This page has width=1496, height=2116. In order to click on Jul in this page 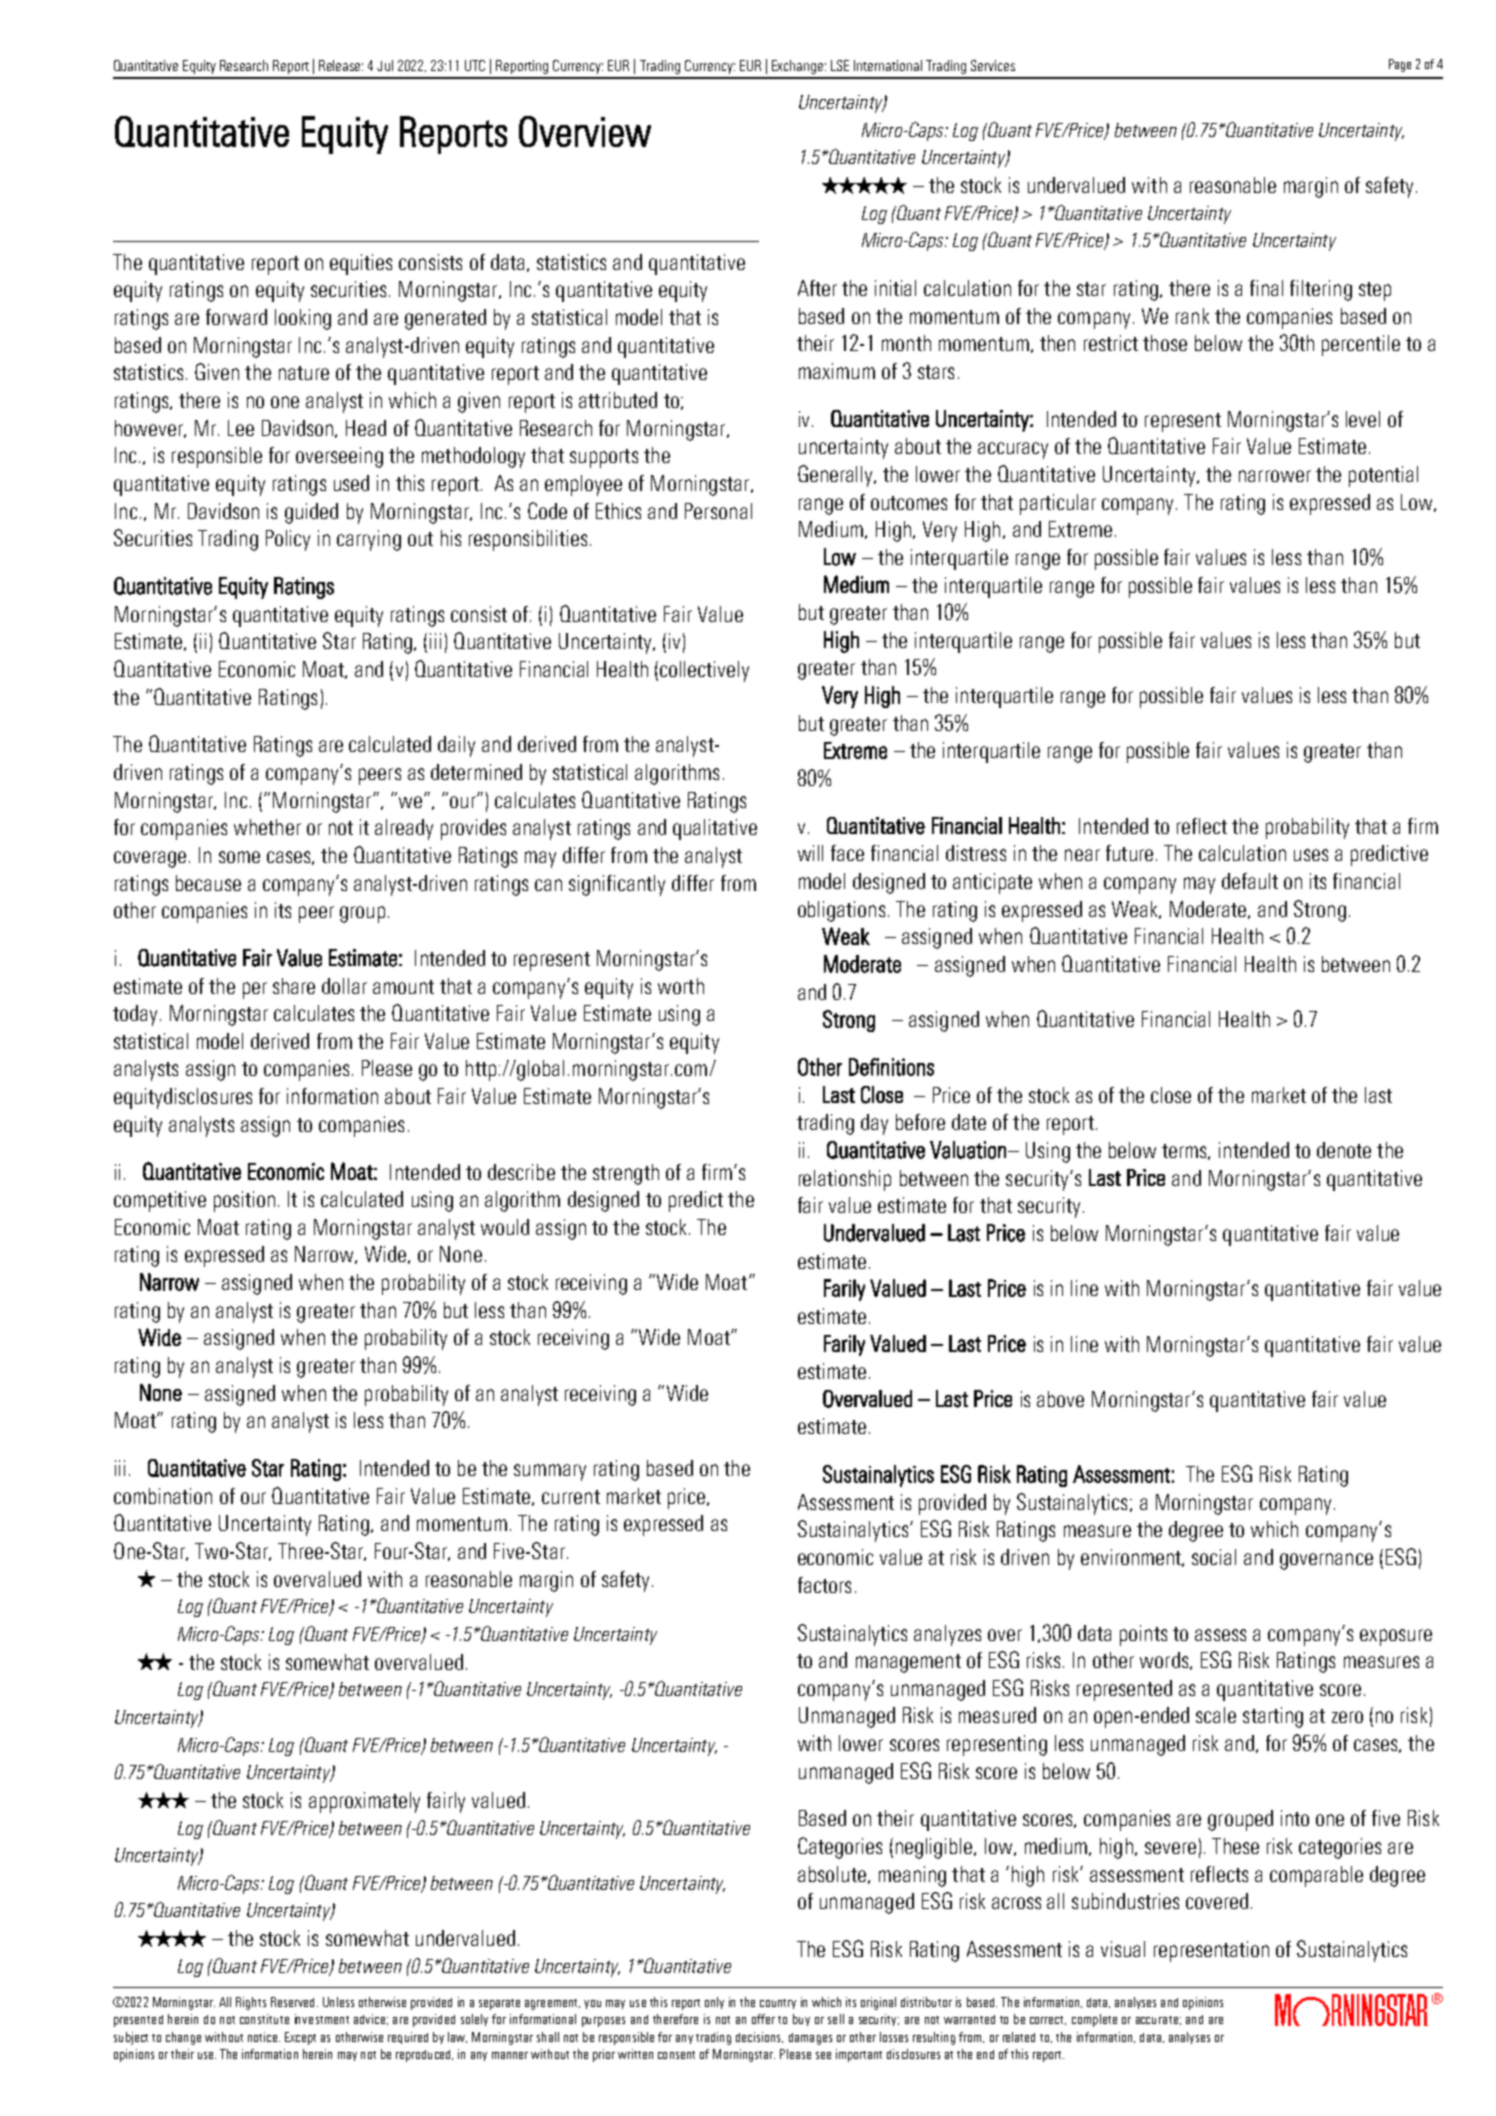, I will do `click(385, 65)`.
